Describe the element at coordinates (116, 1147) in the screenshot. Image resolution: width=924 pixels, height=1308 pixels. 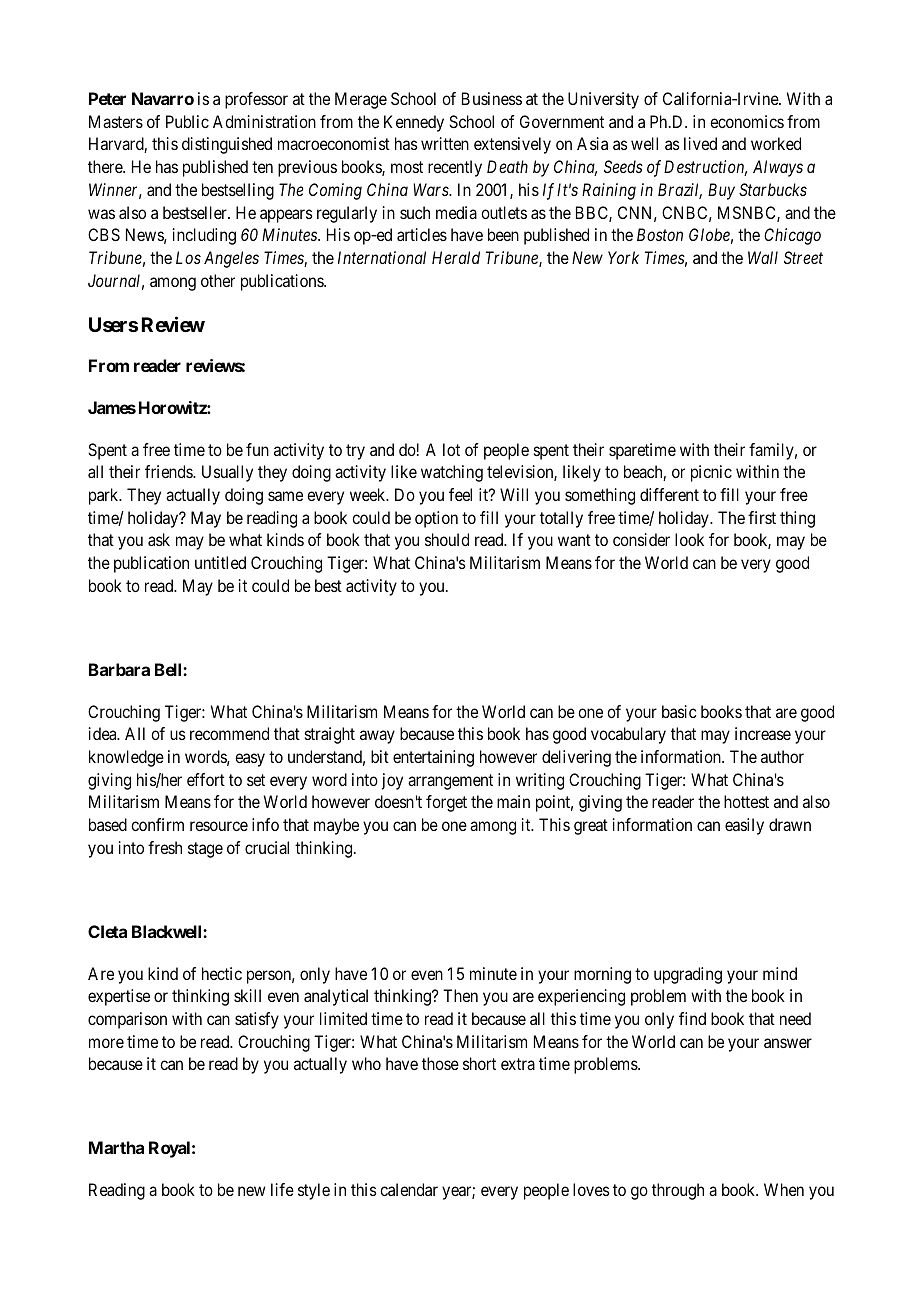
I see `Martha` at that location.
